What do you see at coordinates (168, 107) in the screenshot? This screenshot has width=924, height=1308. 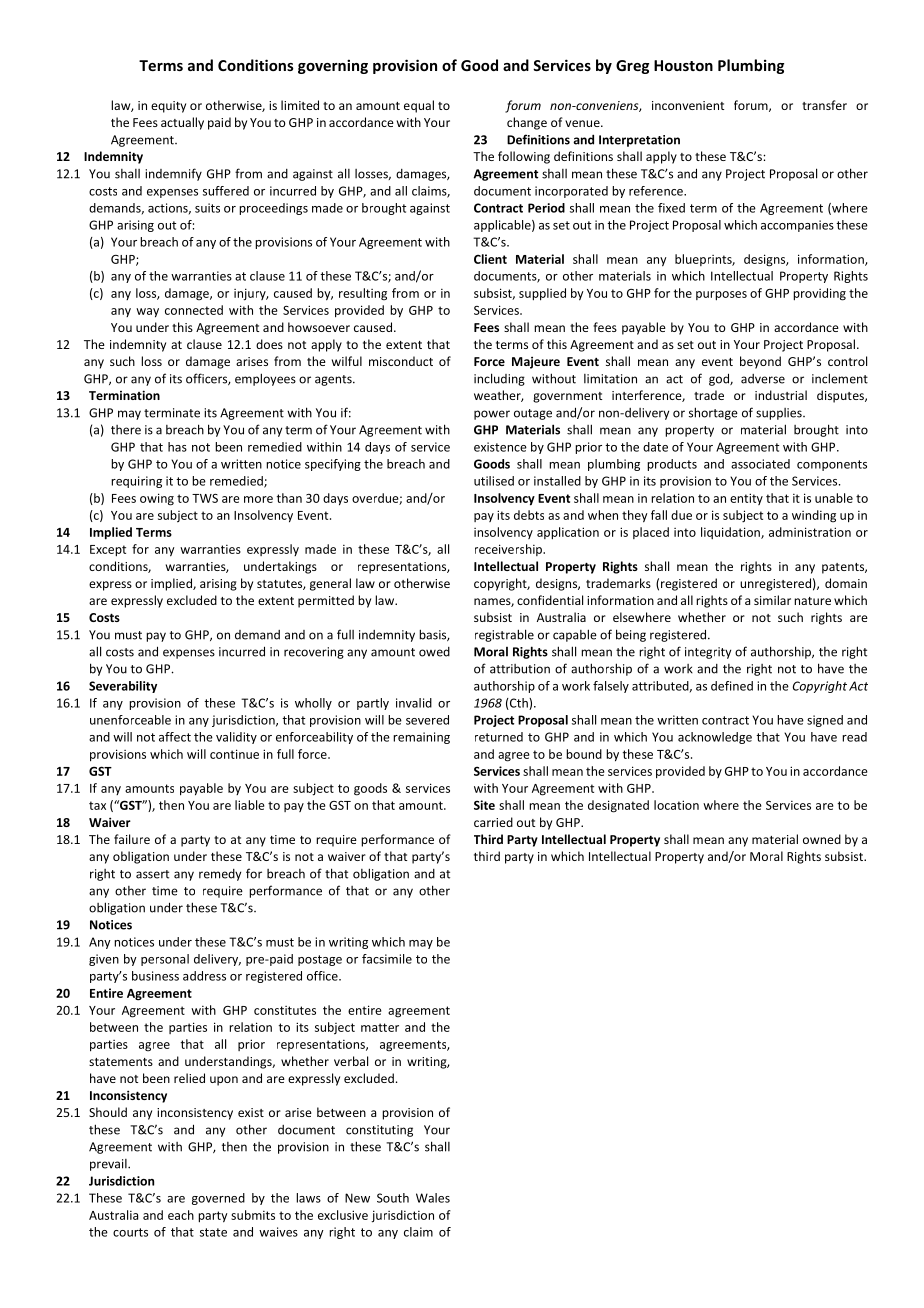 I see `equity` at bounding box center [168, 107].
